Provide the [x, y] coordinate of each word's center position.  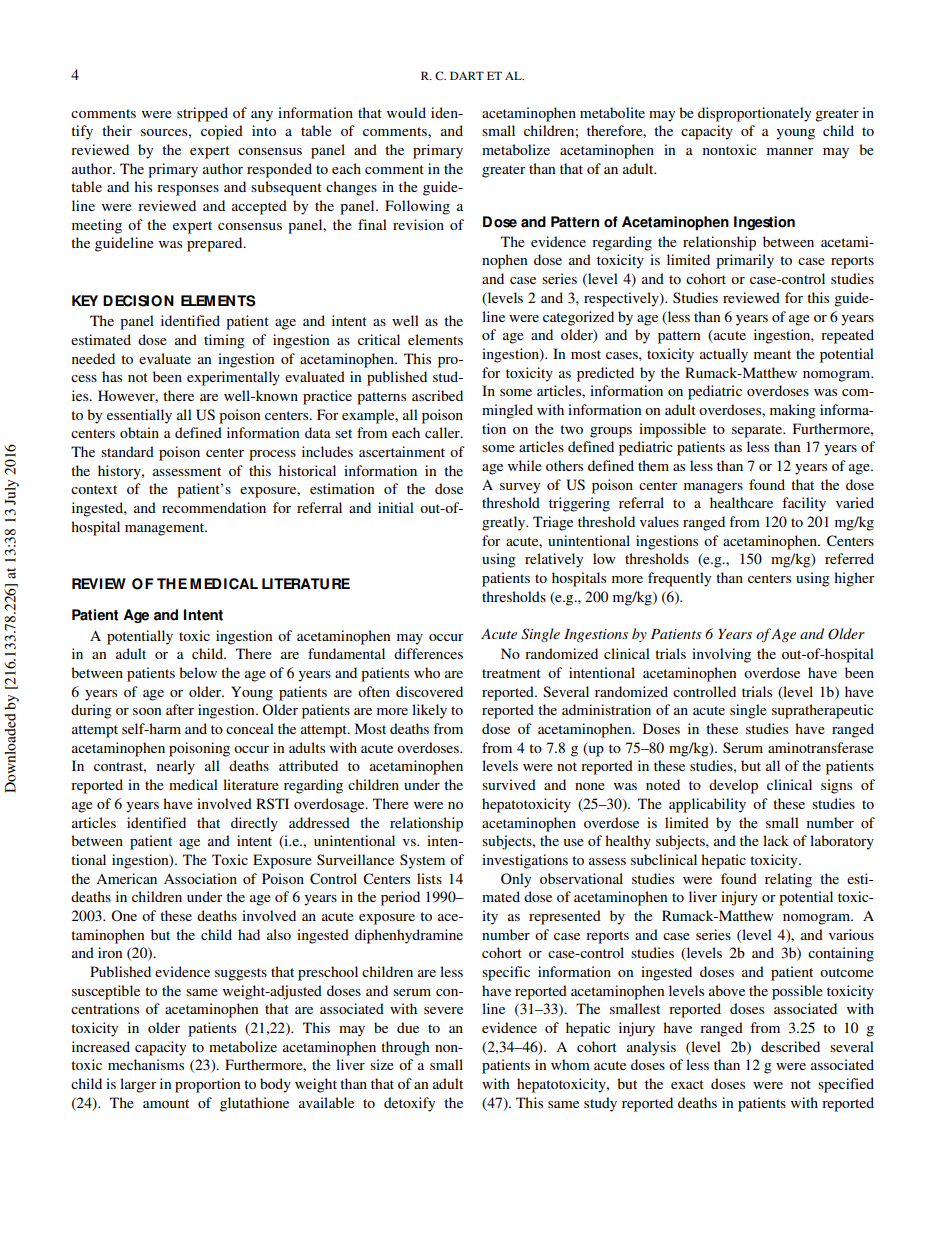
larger [138, 1085]
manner [790, 151]
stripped [202, 114]
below [198, 672]
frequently [679, 579]
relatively [554, 560]
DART [467, 75]
